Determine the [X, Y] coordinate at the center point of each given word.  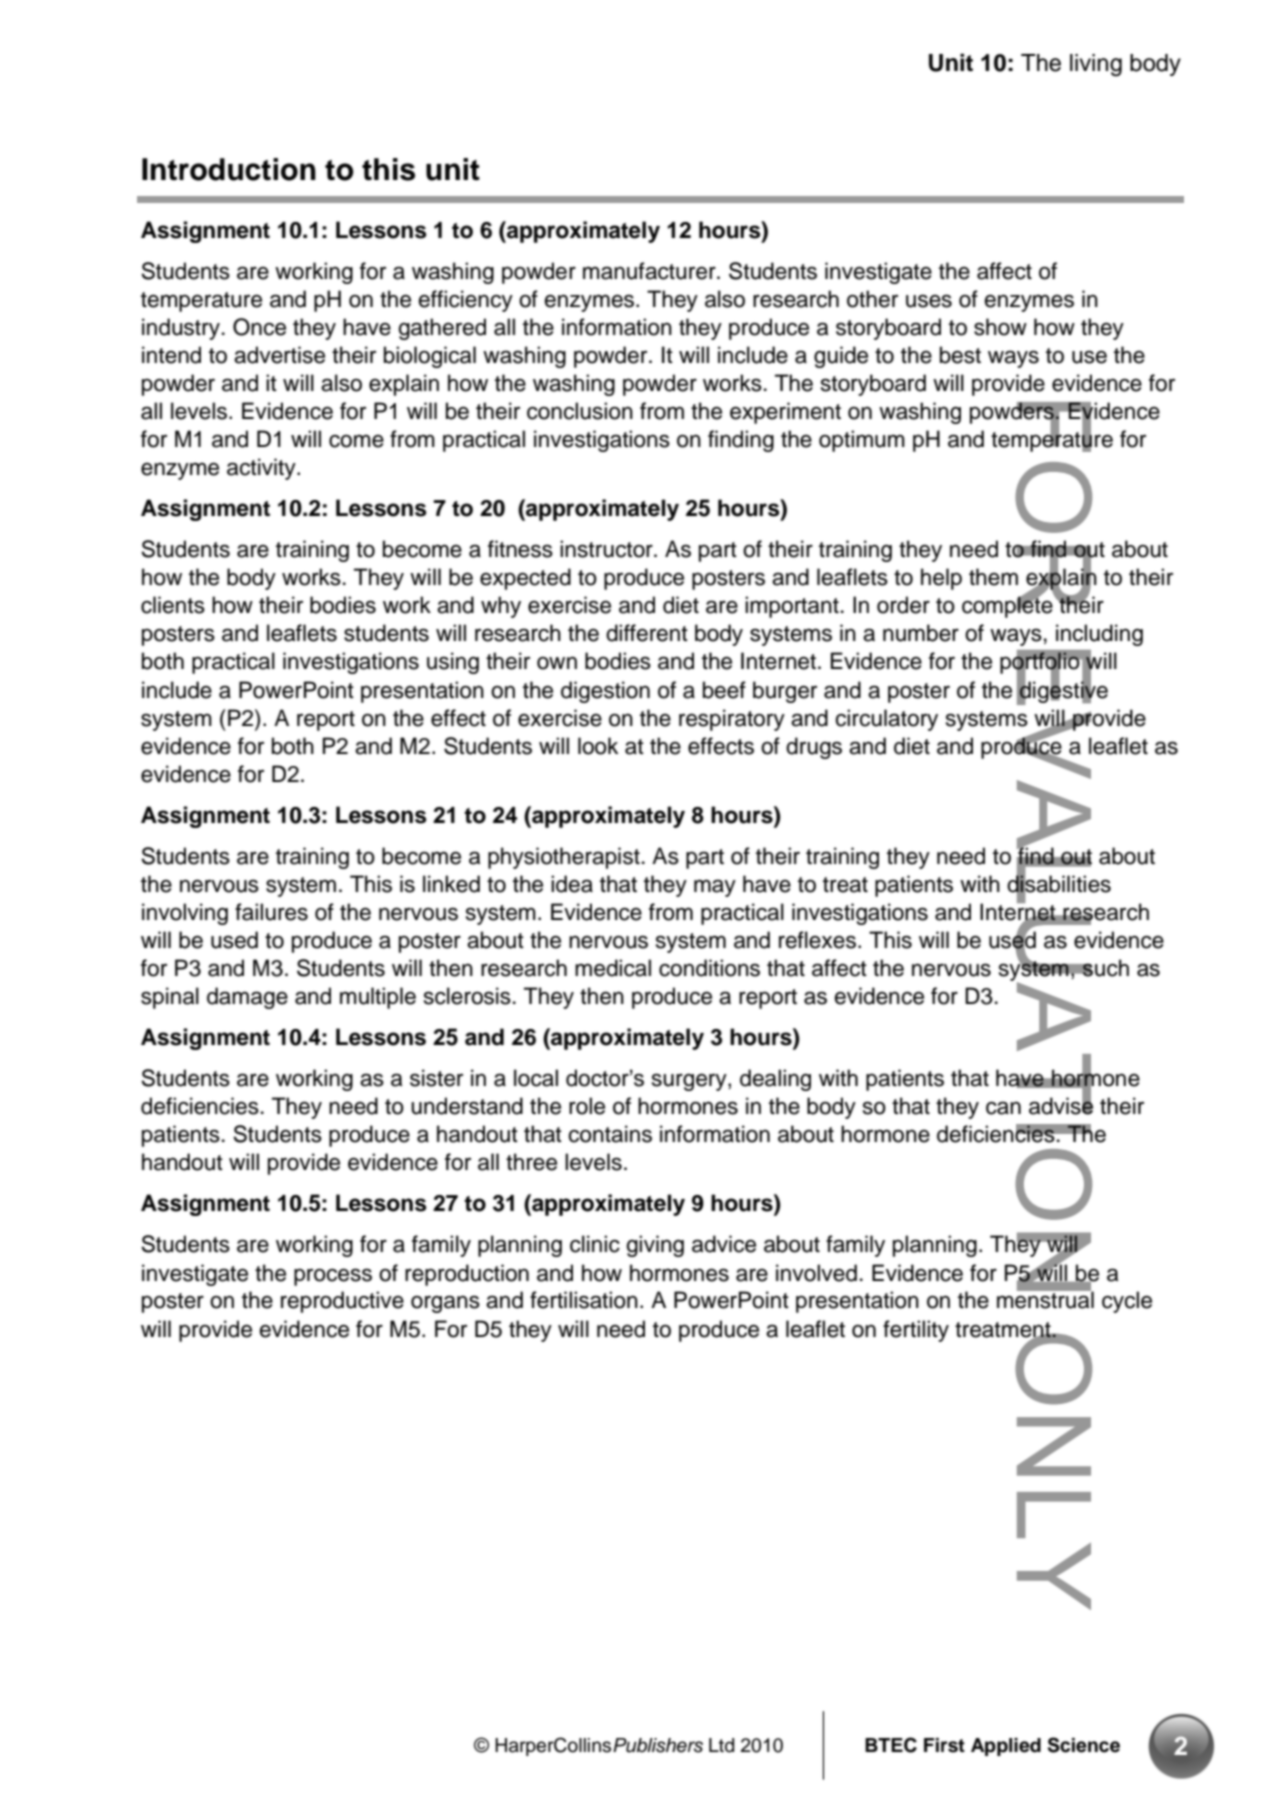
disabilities [1059, 884]
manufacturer [650, 271]
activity [262, 469]
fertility [916, 1331]
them [993, 577]
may [715, 888]
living [1096, 65]
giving [655, 1246]
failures [271, 912]
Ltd [721, 1745]
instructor [607, 549]
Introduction [229, 169]
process [333, 1277]
